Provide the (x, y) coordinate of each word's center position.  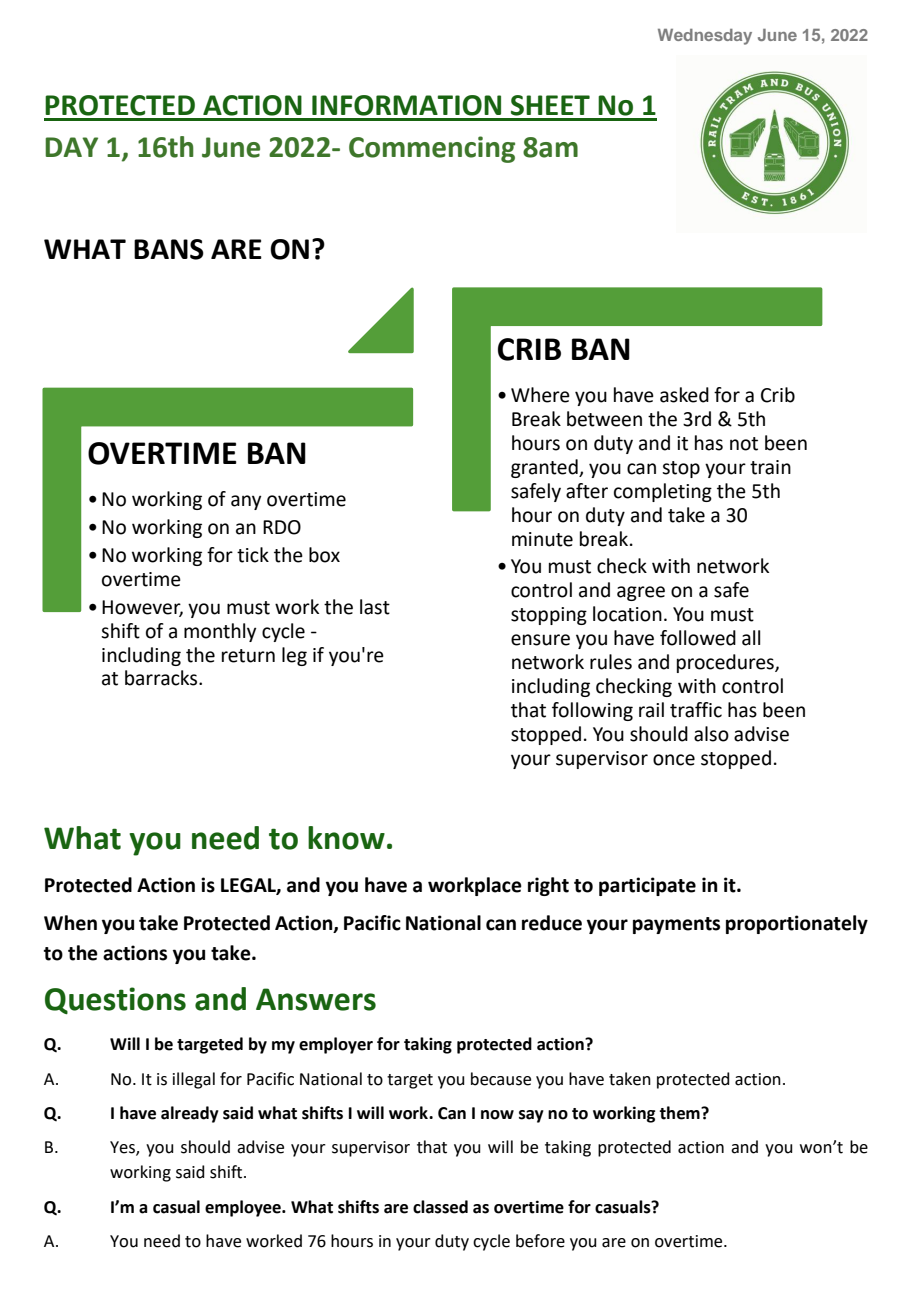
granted (545, 468)
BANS (169, 249)
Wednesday (705, 37)
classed (440, 1207)
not (744, 444)
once (674, 760)
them (680, 1113)
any (246, 502)
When (70, 923)
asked (684, 395)
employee (244, 1208)
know (346, 838)
